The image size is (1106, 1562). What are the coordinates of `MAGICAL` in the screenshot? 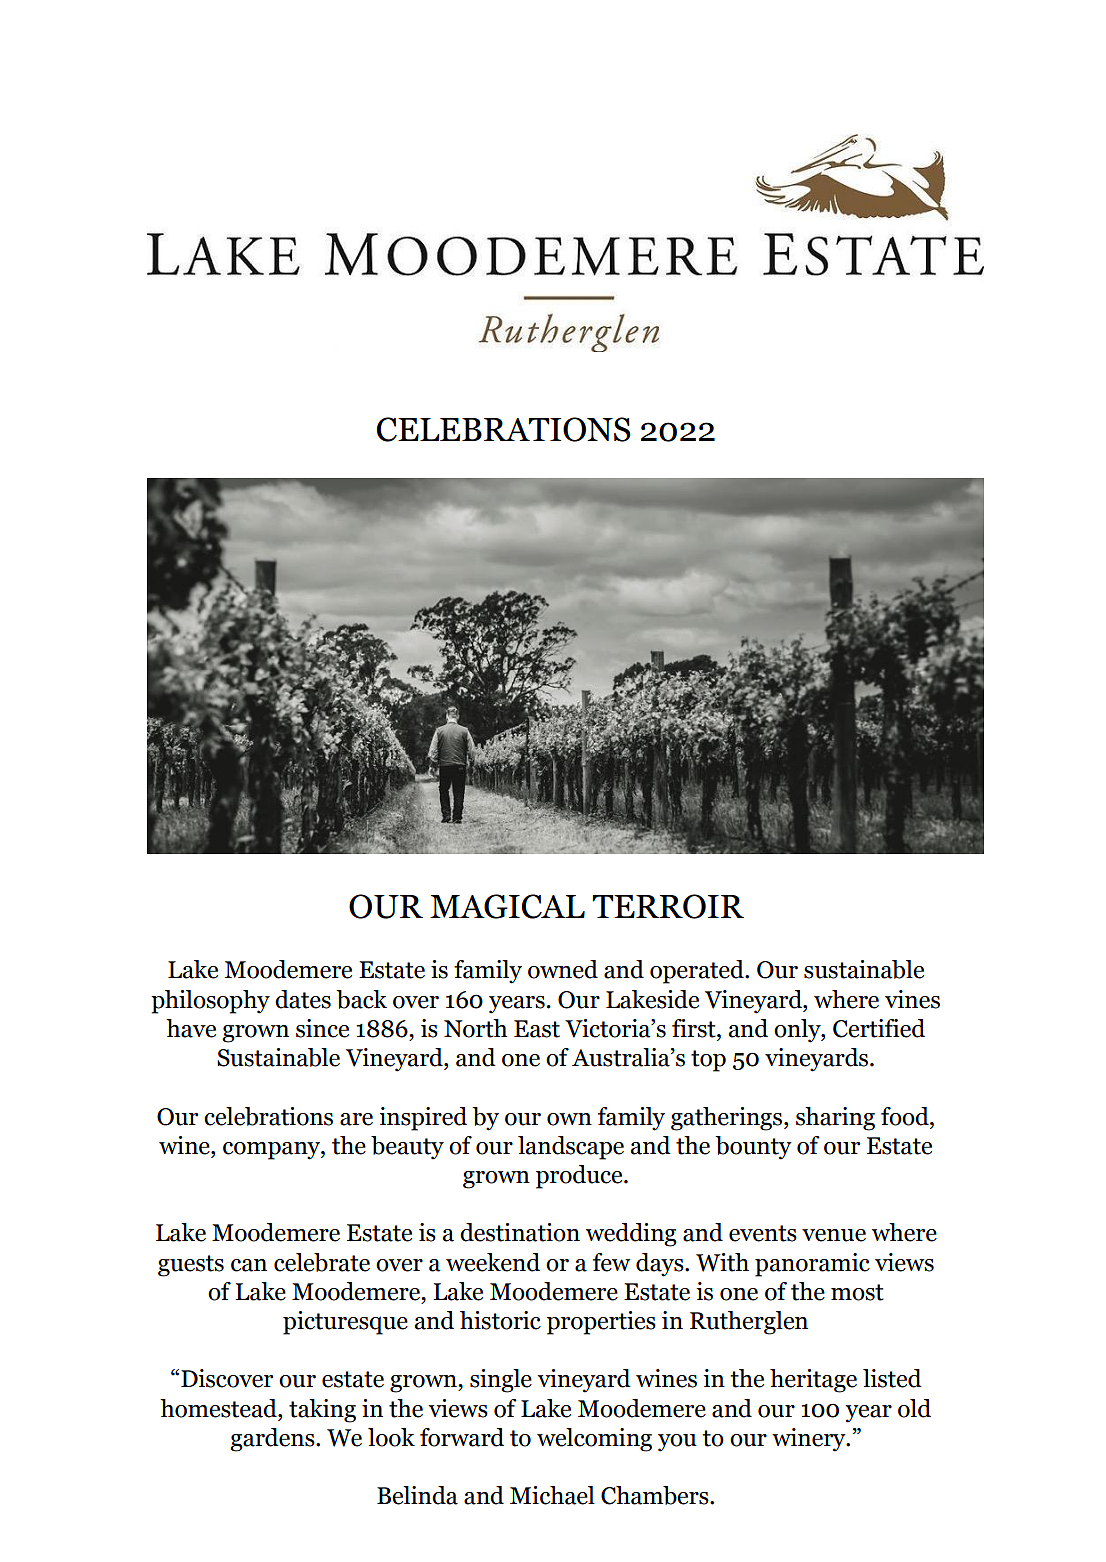 It's located at (507, 906).
